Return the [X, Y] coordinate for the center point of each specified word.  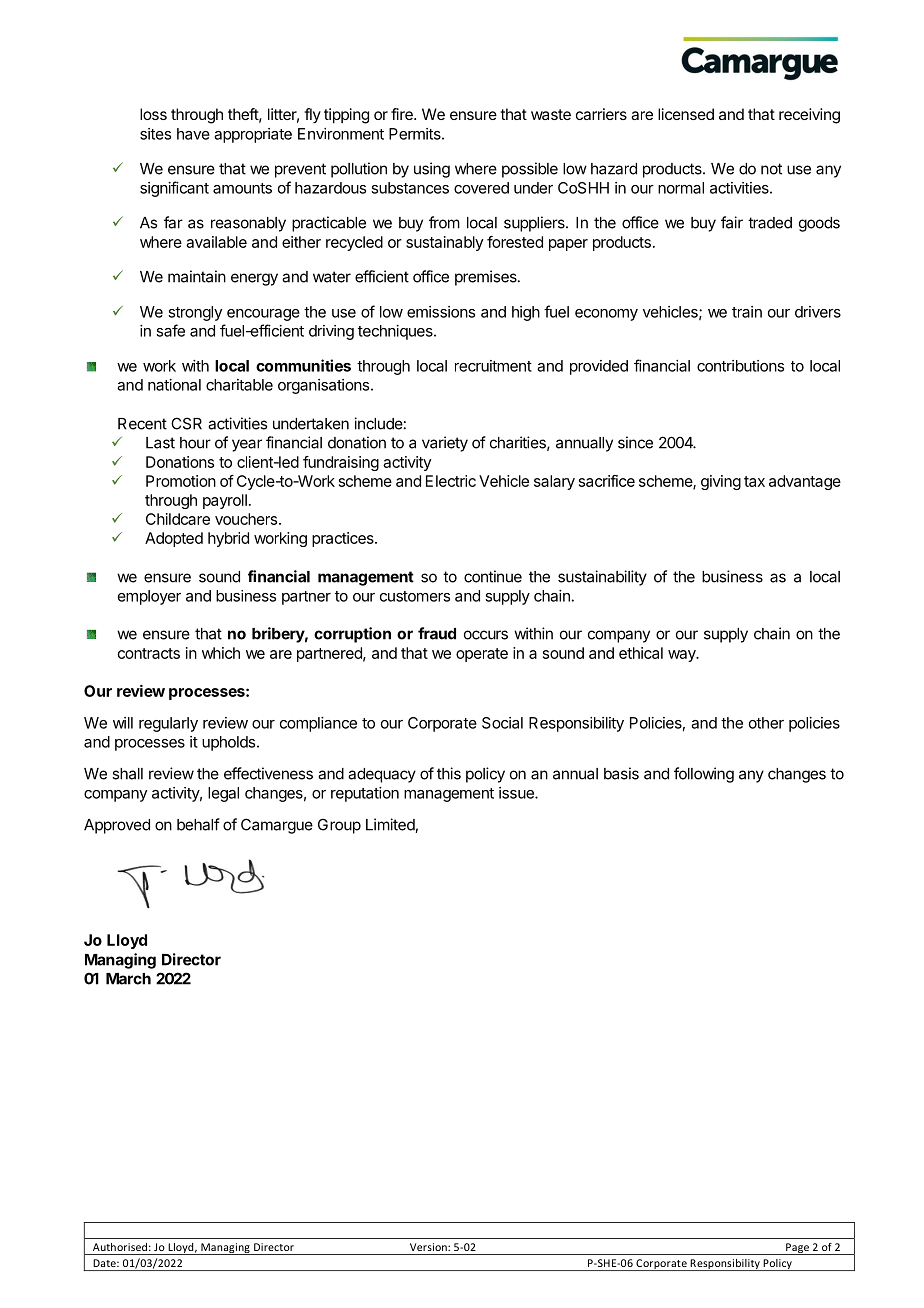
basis [621, 773]
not [771, 169]
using [432, 170]
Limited [390, 824]
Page [797, 1249]
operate [482, 655]
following [704, 775]
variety [445, 444]
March [128, 979]
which [221, 653]
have [193, 134]
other [766, 723]
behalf [198, 824]
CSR [186, 423]
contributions [740, 366]
